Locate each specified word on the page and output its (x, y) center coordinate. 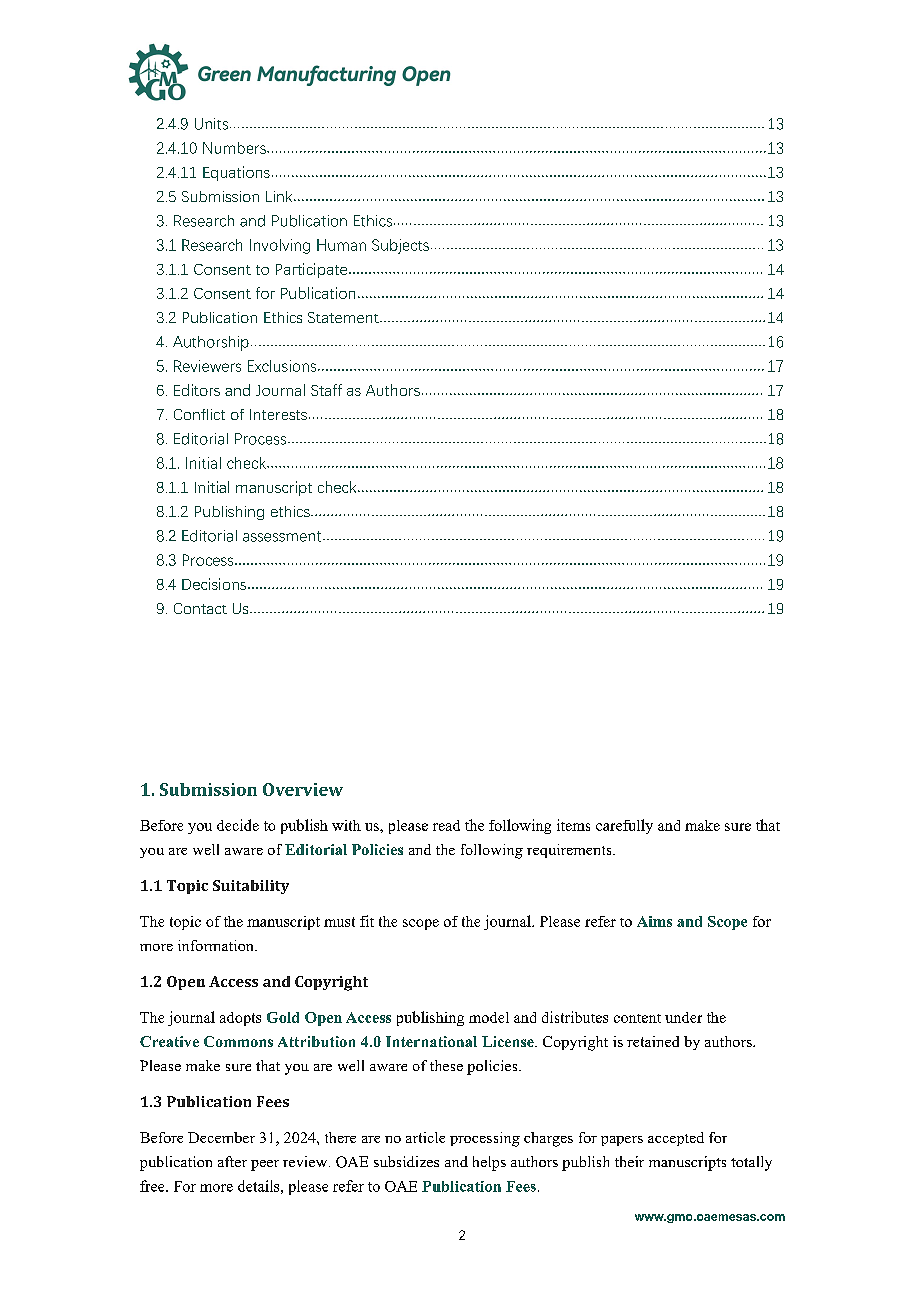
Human (341, 245)
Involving (280, 246)
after (232, 1161)
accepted (676, 1139)
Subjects (400, 246)
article (425, 1137)
